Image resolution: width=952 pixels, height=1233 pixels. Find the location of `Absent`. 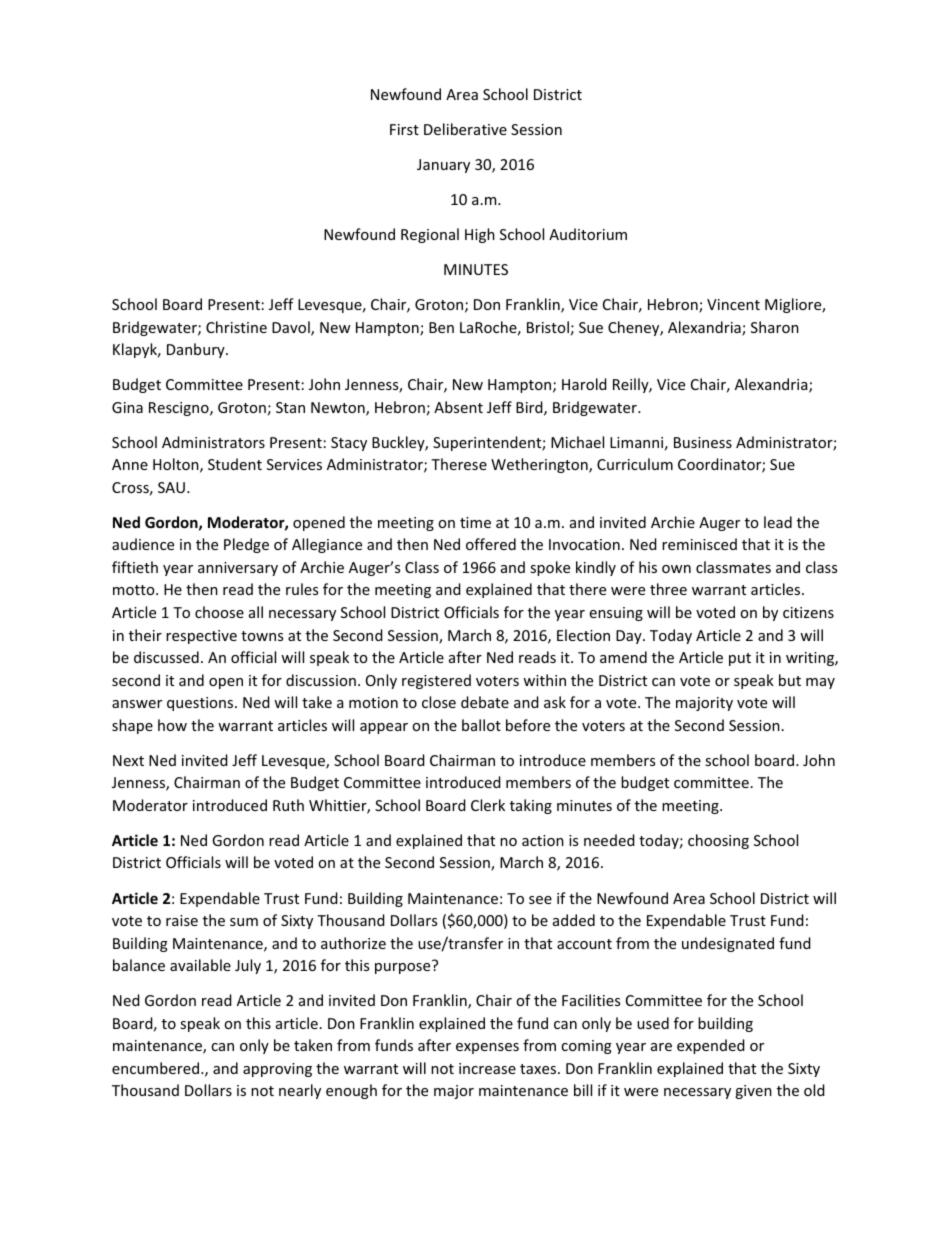

Absent is located at coordinates (458, 407).
